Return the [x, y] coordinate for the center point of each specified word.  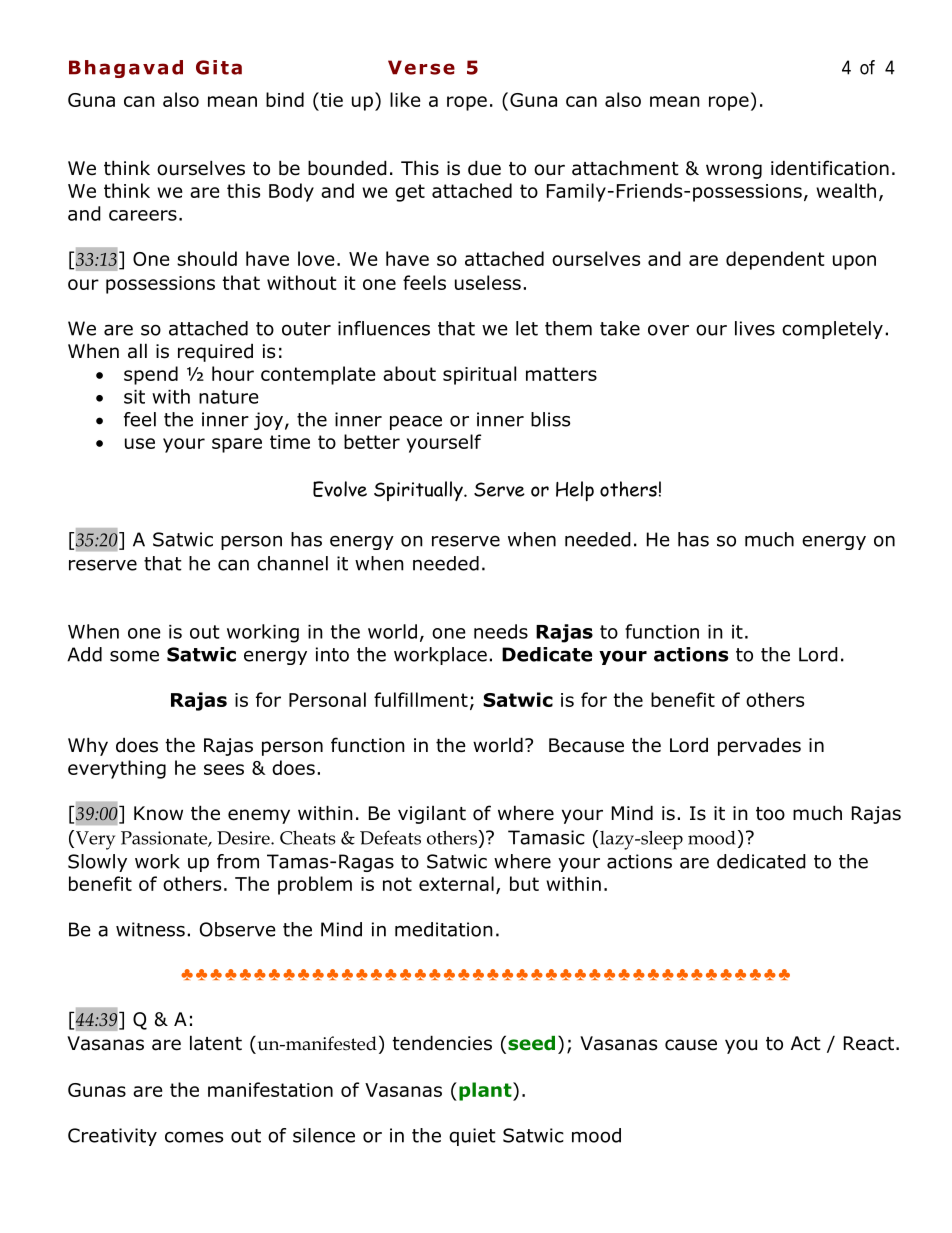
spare [237, 445]
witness [150, 929]
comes [194, 1137]
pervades [759, 746]
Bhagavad [126, 69]
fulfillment [421, 699]
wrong [734, 171]
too [770, 814]
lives [755, 328]
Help [575, 491]
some [134, 656]
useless [488, 282]
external [456, 883]
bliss [550, 419]
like [405, 99]
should [207, 258]
